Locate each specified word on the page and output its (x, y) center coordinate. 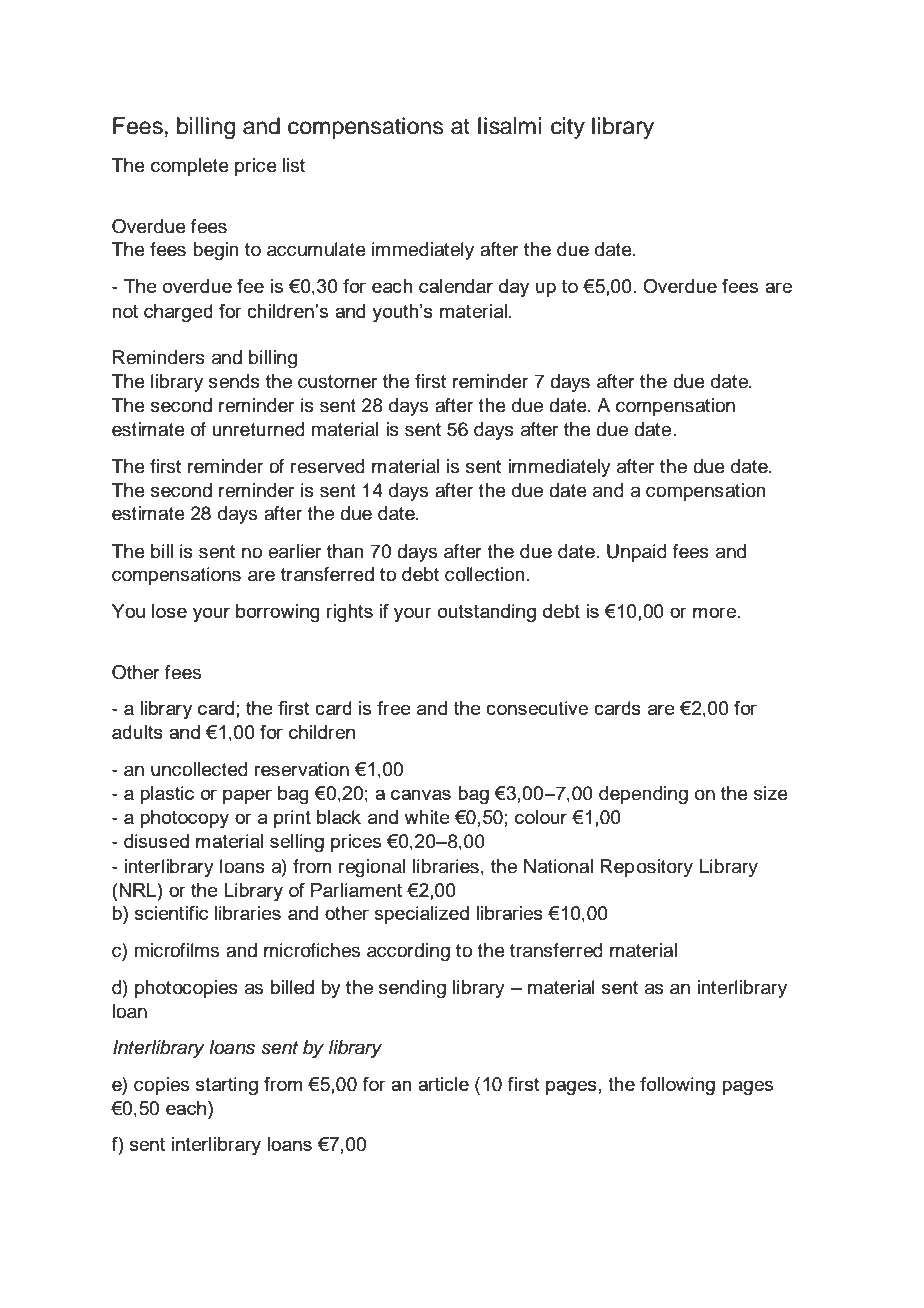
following (677, 1086)
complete (190, 167)
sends (234, 381)
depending (643, 795)
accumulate (316, 249)
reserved (328, 466)
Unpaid (637, 553)
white (427, 817)
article (443, 1084)
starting (227, 1086)
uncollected (199, 769)
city (568, 128)
